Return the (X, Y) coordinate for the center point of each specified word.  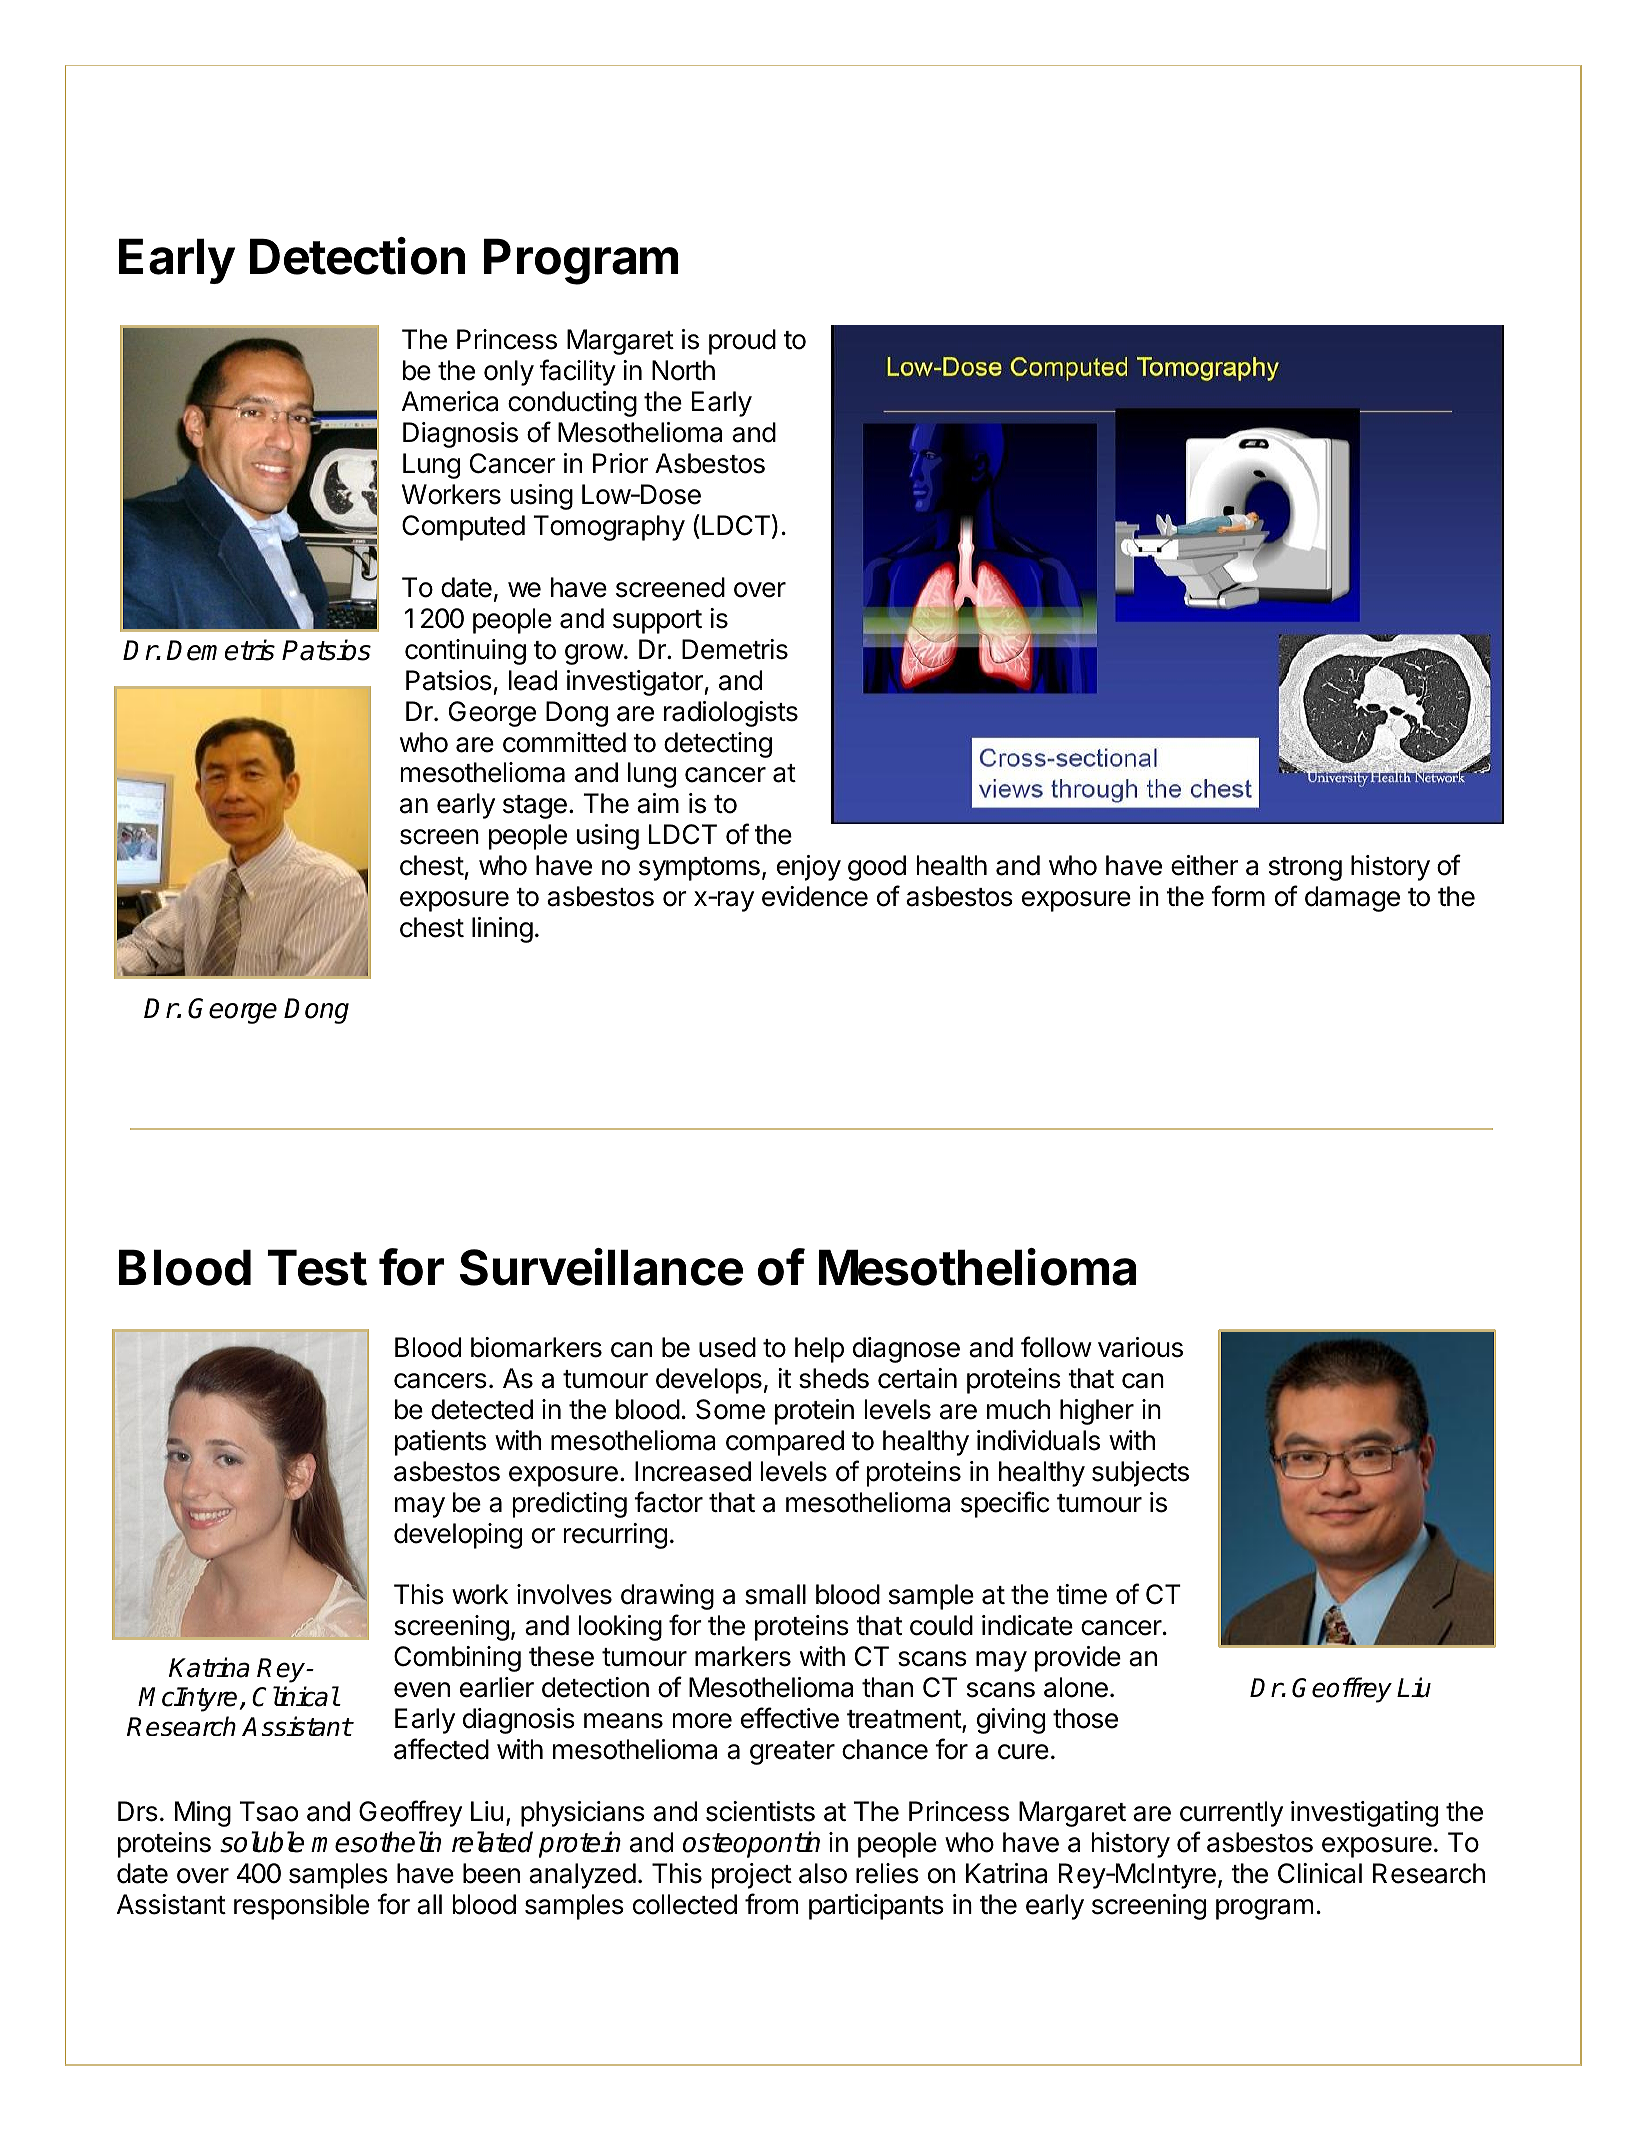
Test (317, 1267)
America (450, 401)
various (1140, 1347)
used (727, 1347)
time (1081, 1594)
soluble (262, 1842)
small (775, 1594)
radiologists (731, 714)
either (1204, 865)
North (683, 370)
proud (742, 342)
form (1238, 896)
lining (502, 930)
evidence (815, 896)
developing (458, 1536)
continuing (465, 652)
